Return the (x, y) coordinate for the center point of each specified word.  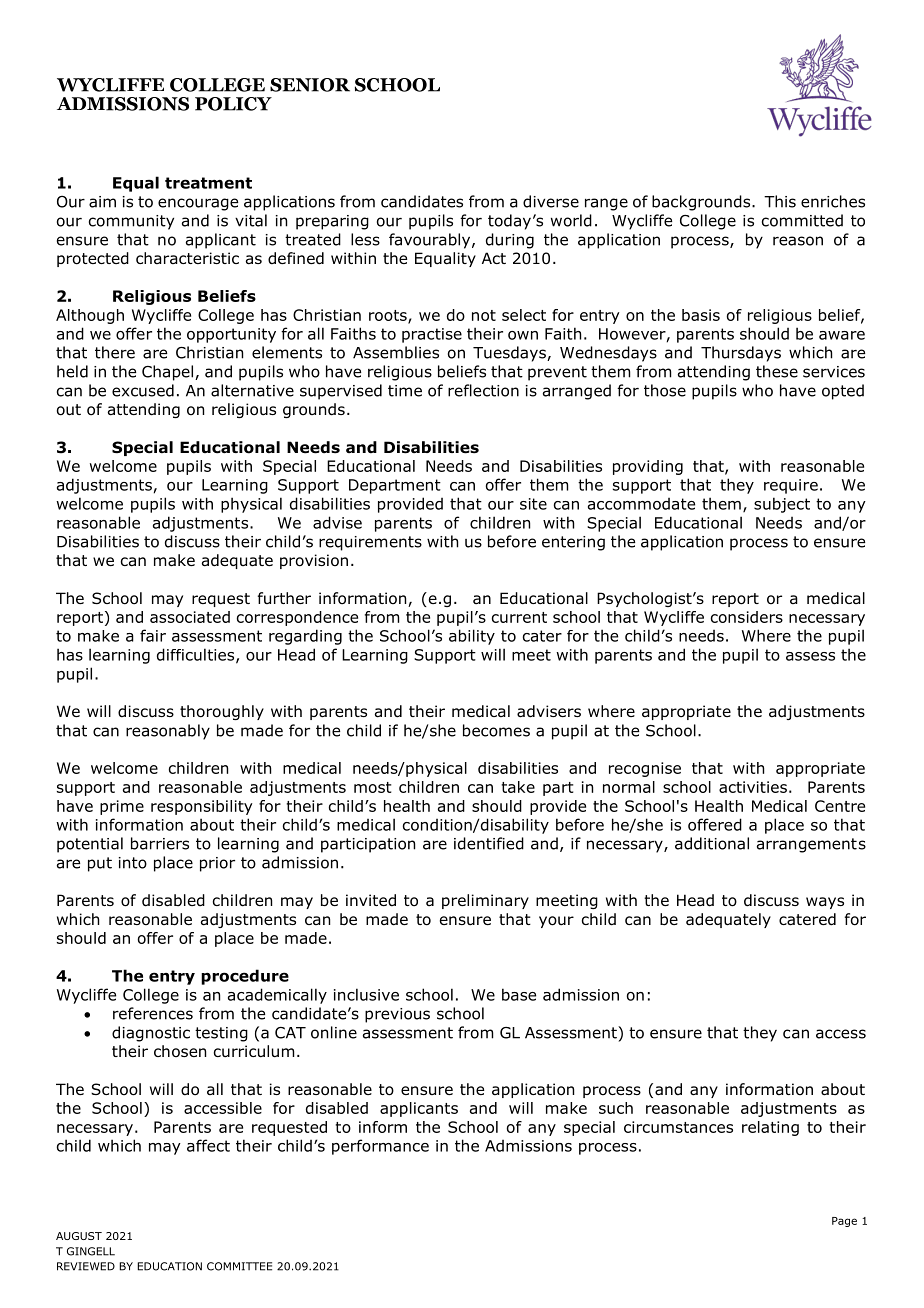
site (533, 504)
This (780, 201)
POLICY (233, 104)
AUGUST (79, 1236)
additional (712, 843)
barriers (160, 843)
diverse (551, 201)
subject (782, 505)
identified (489, 843)
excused (143, 390)
